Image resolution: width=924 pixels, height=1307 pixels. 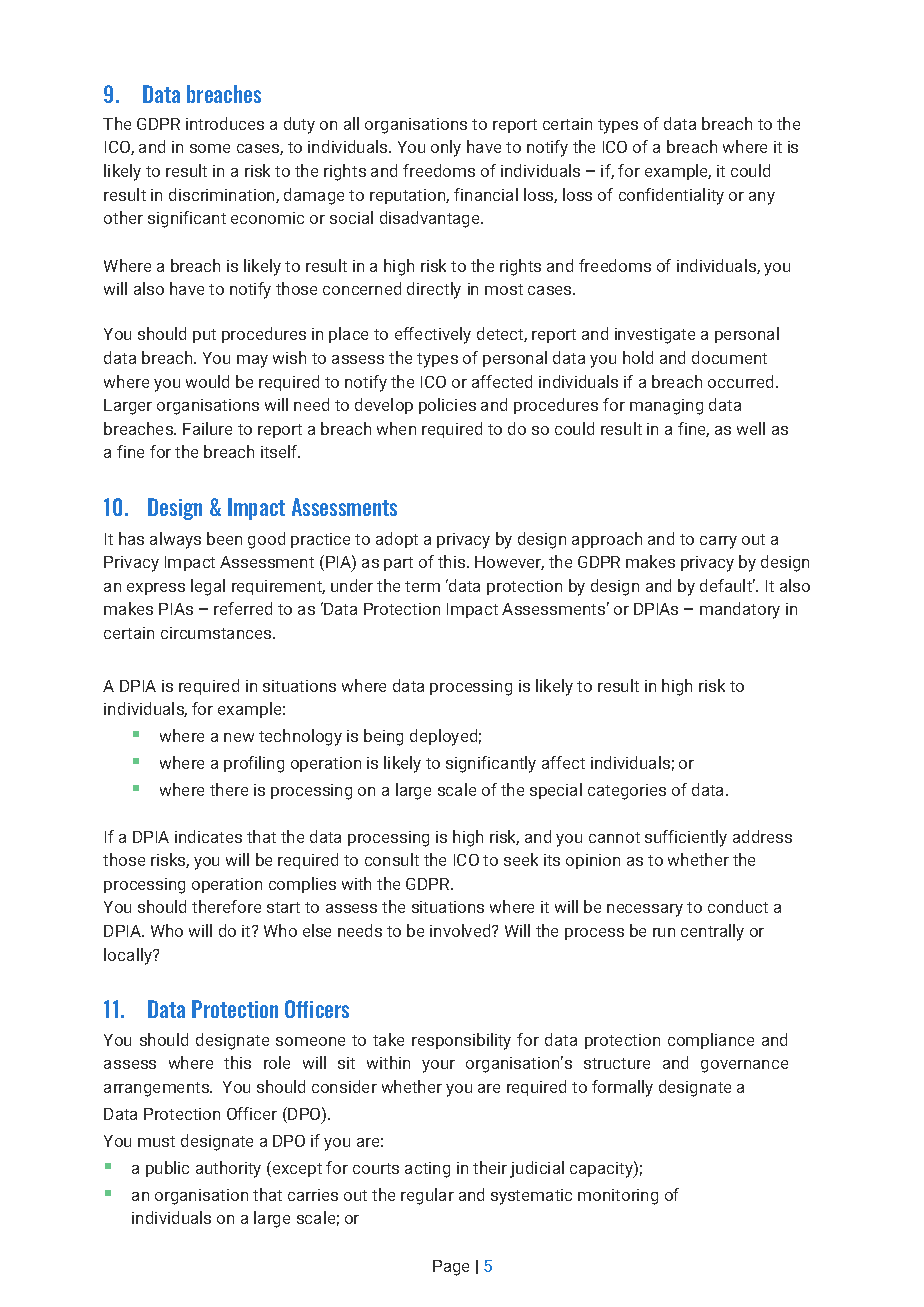 What do you see at coordinates (228, 1169) in the document?
I see `authority` at bounding box center [228, 1169].
